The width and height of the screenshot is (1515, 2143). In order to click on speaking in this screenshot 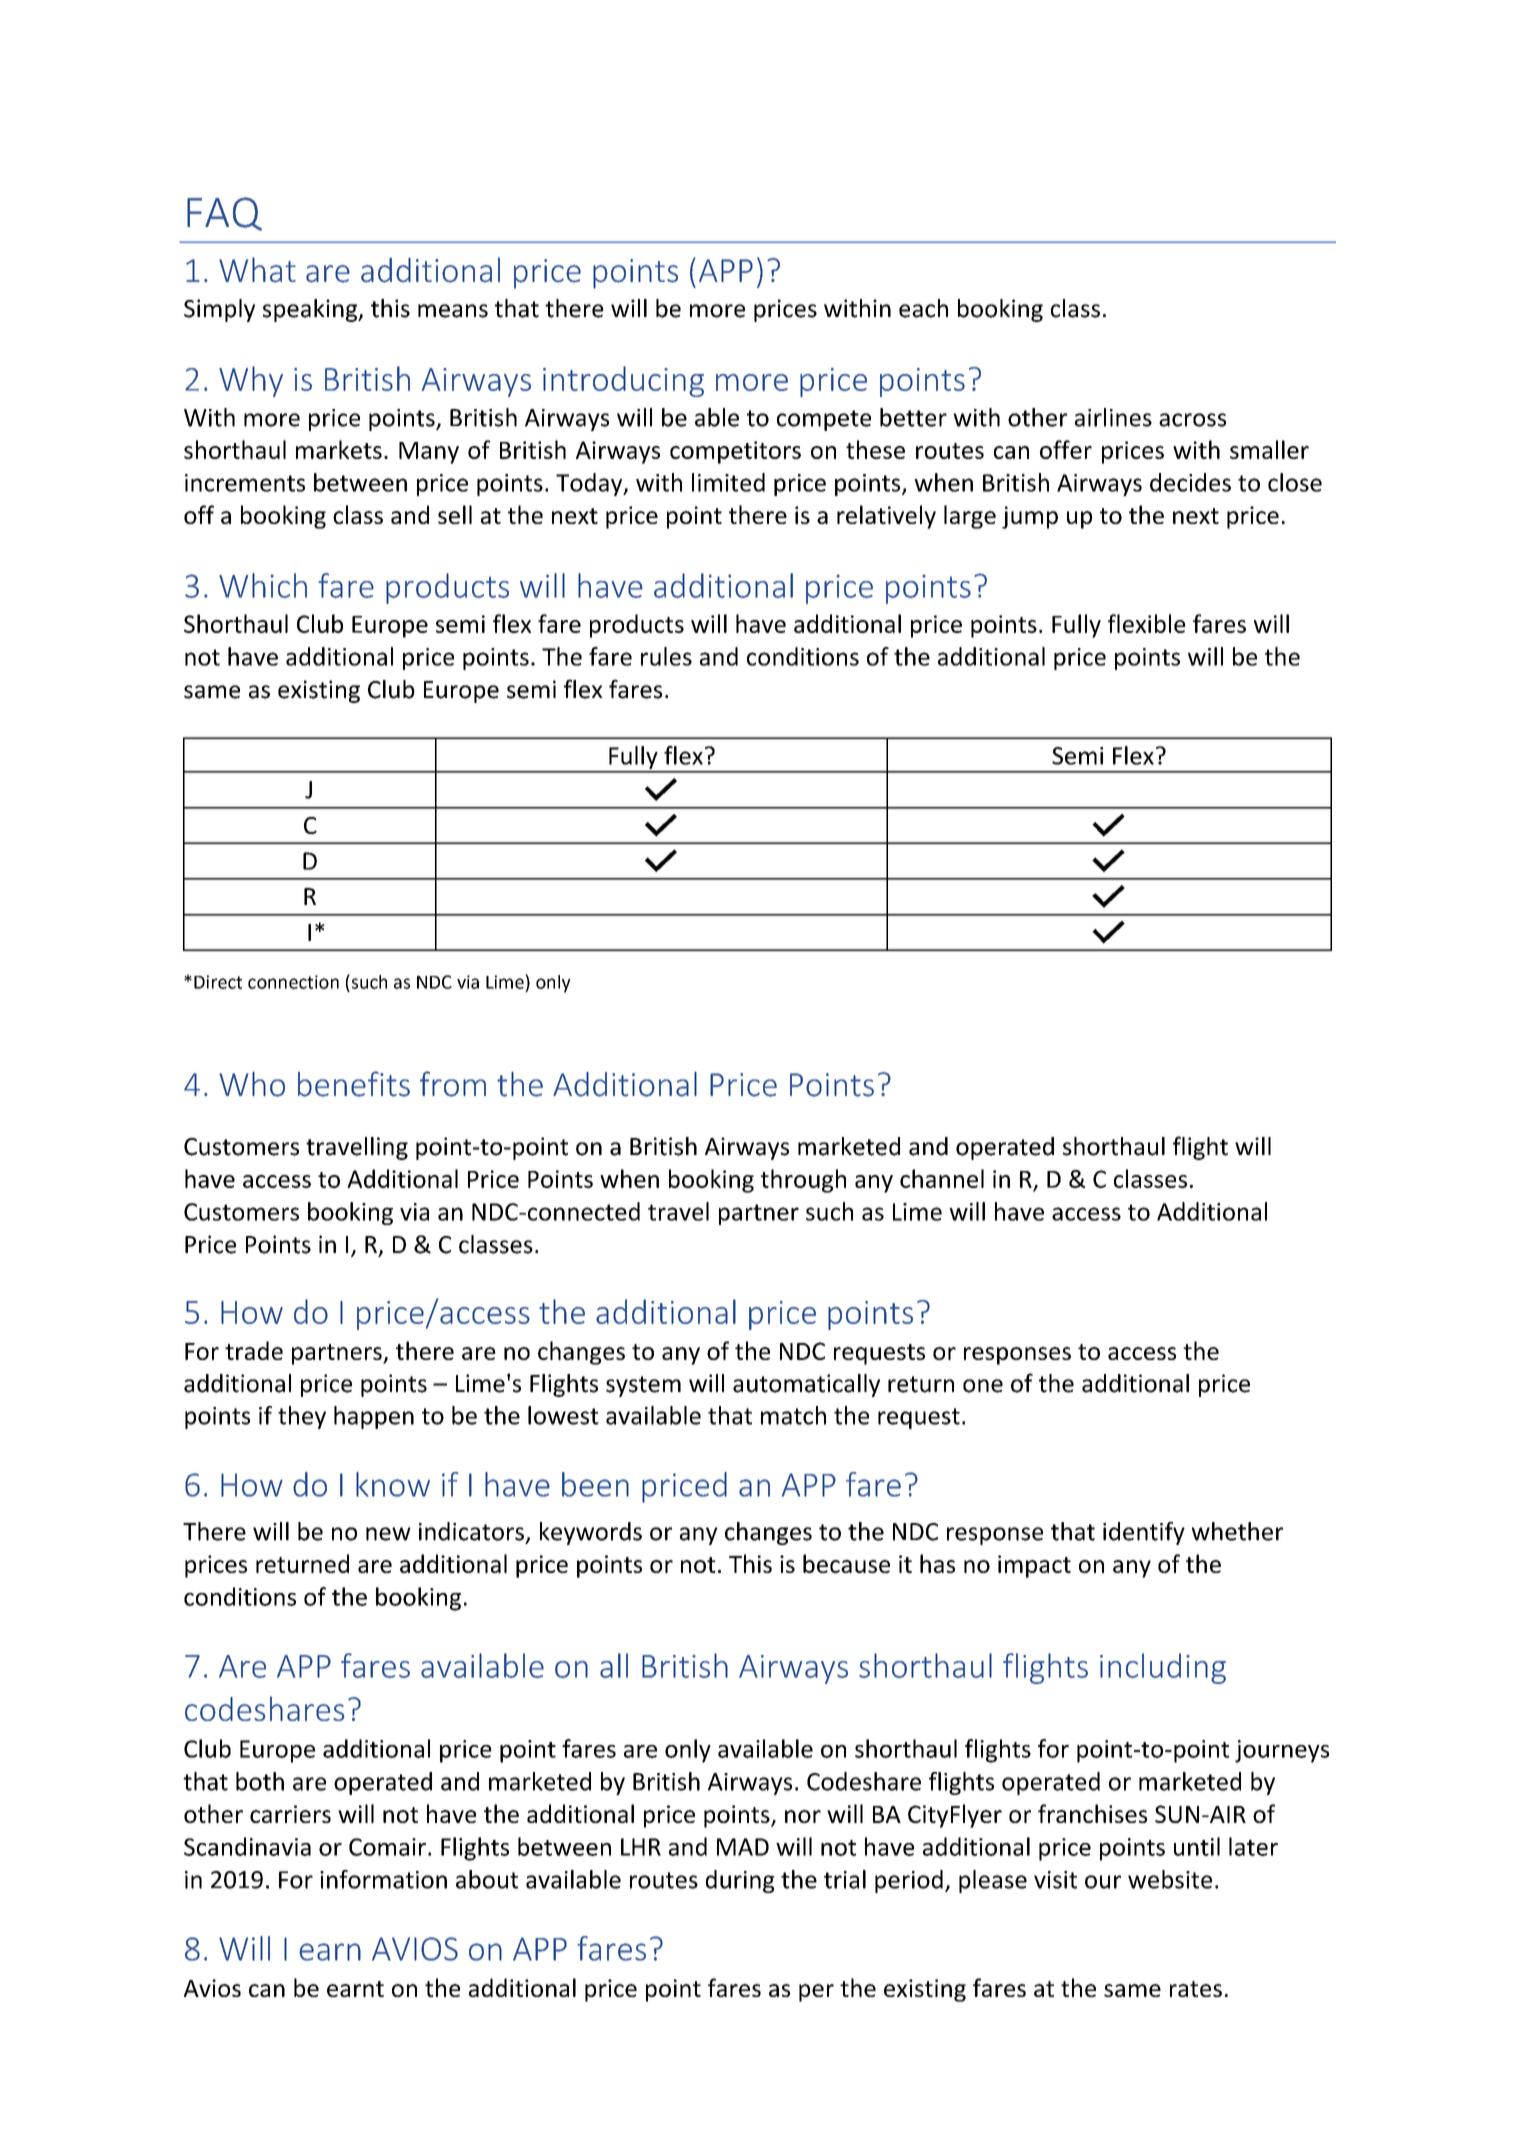, I will do `click(311, 310)`.
